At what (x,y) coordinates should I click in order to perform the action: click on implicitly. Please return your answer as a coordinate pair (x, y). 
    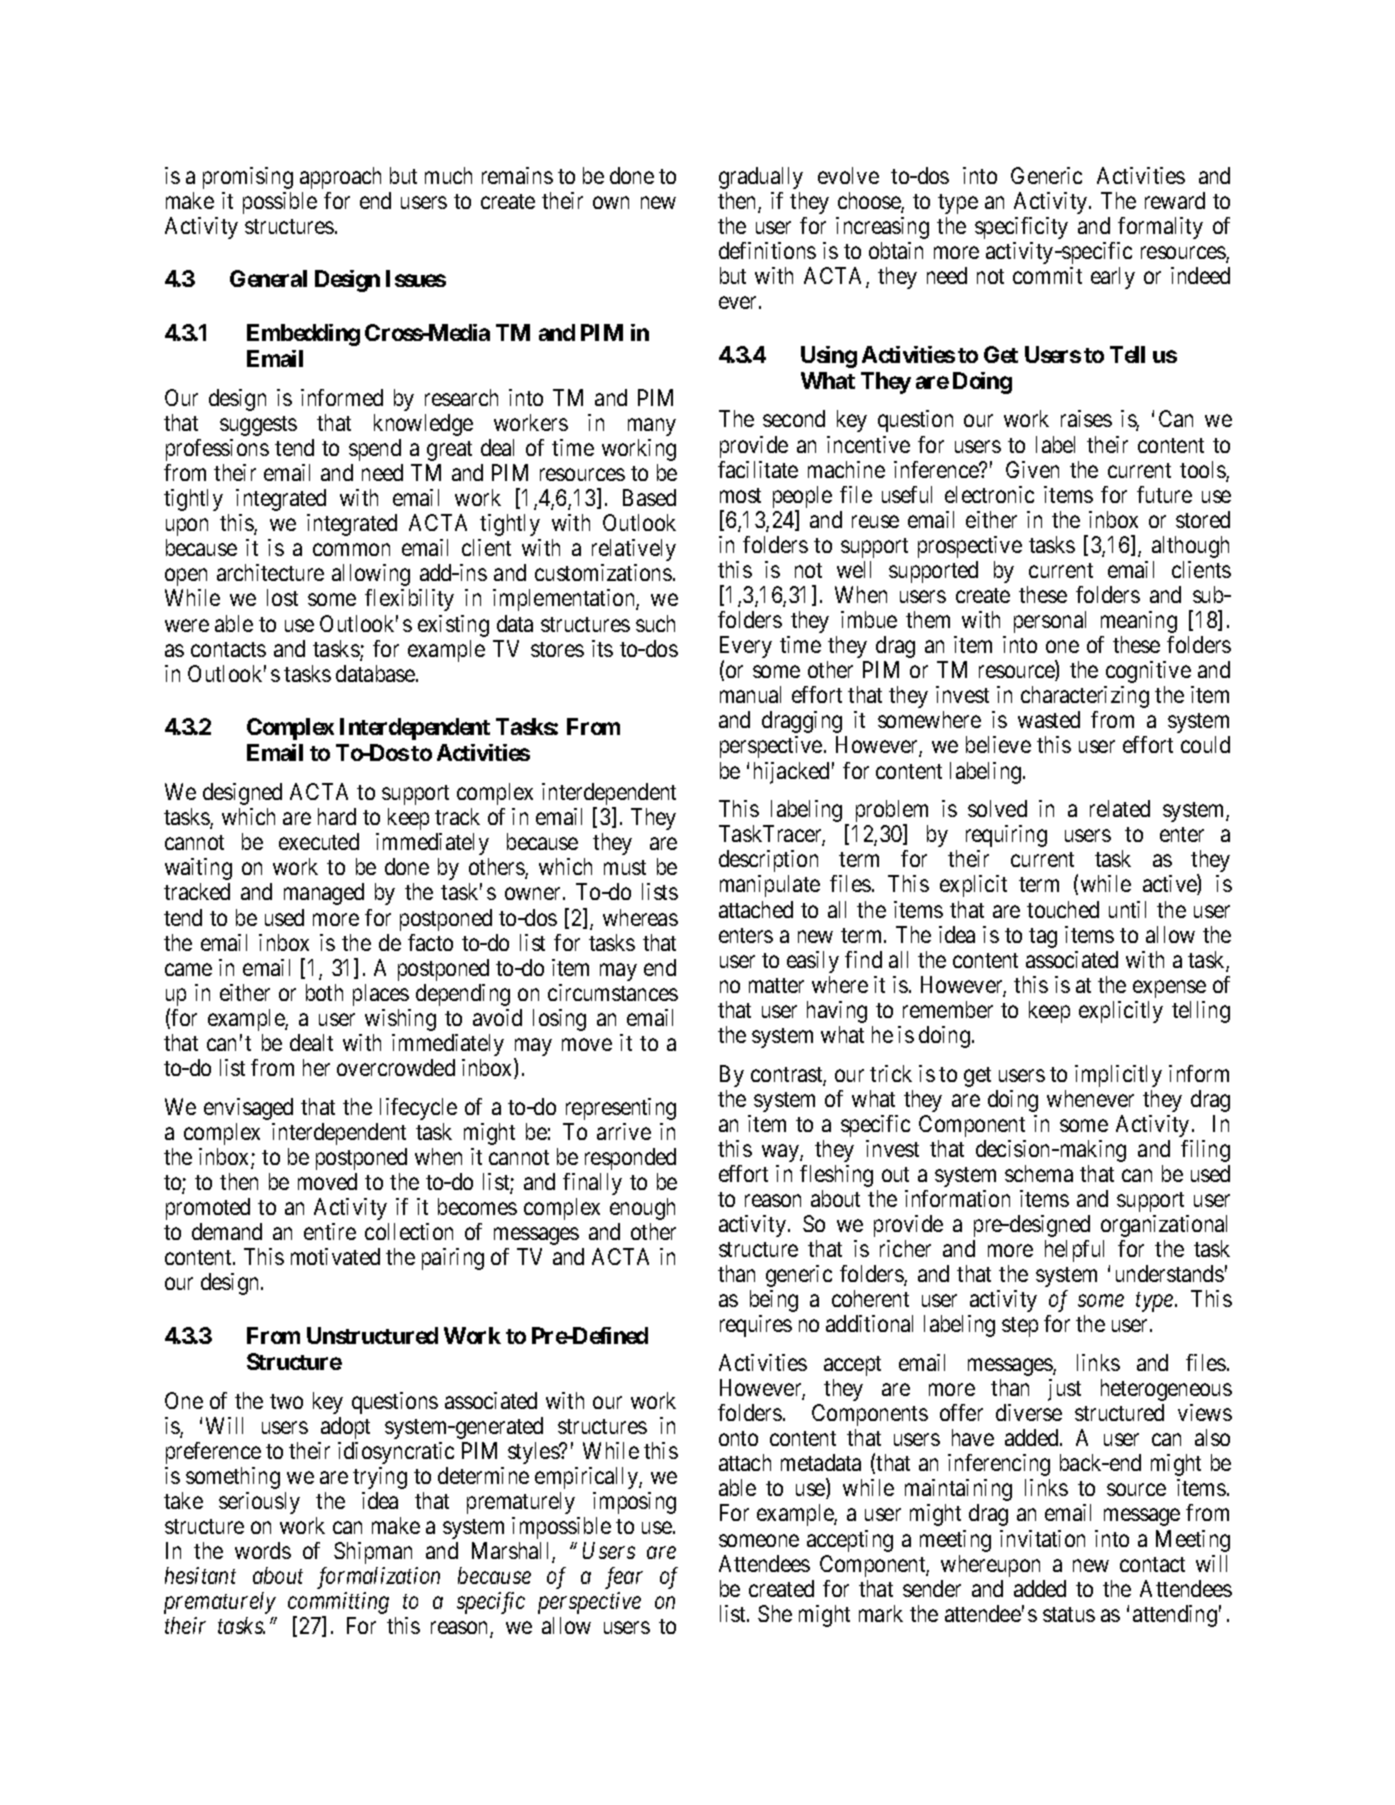
    Looking at the image, I should click on (1118, 1076).
